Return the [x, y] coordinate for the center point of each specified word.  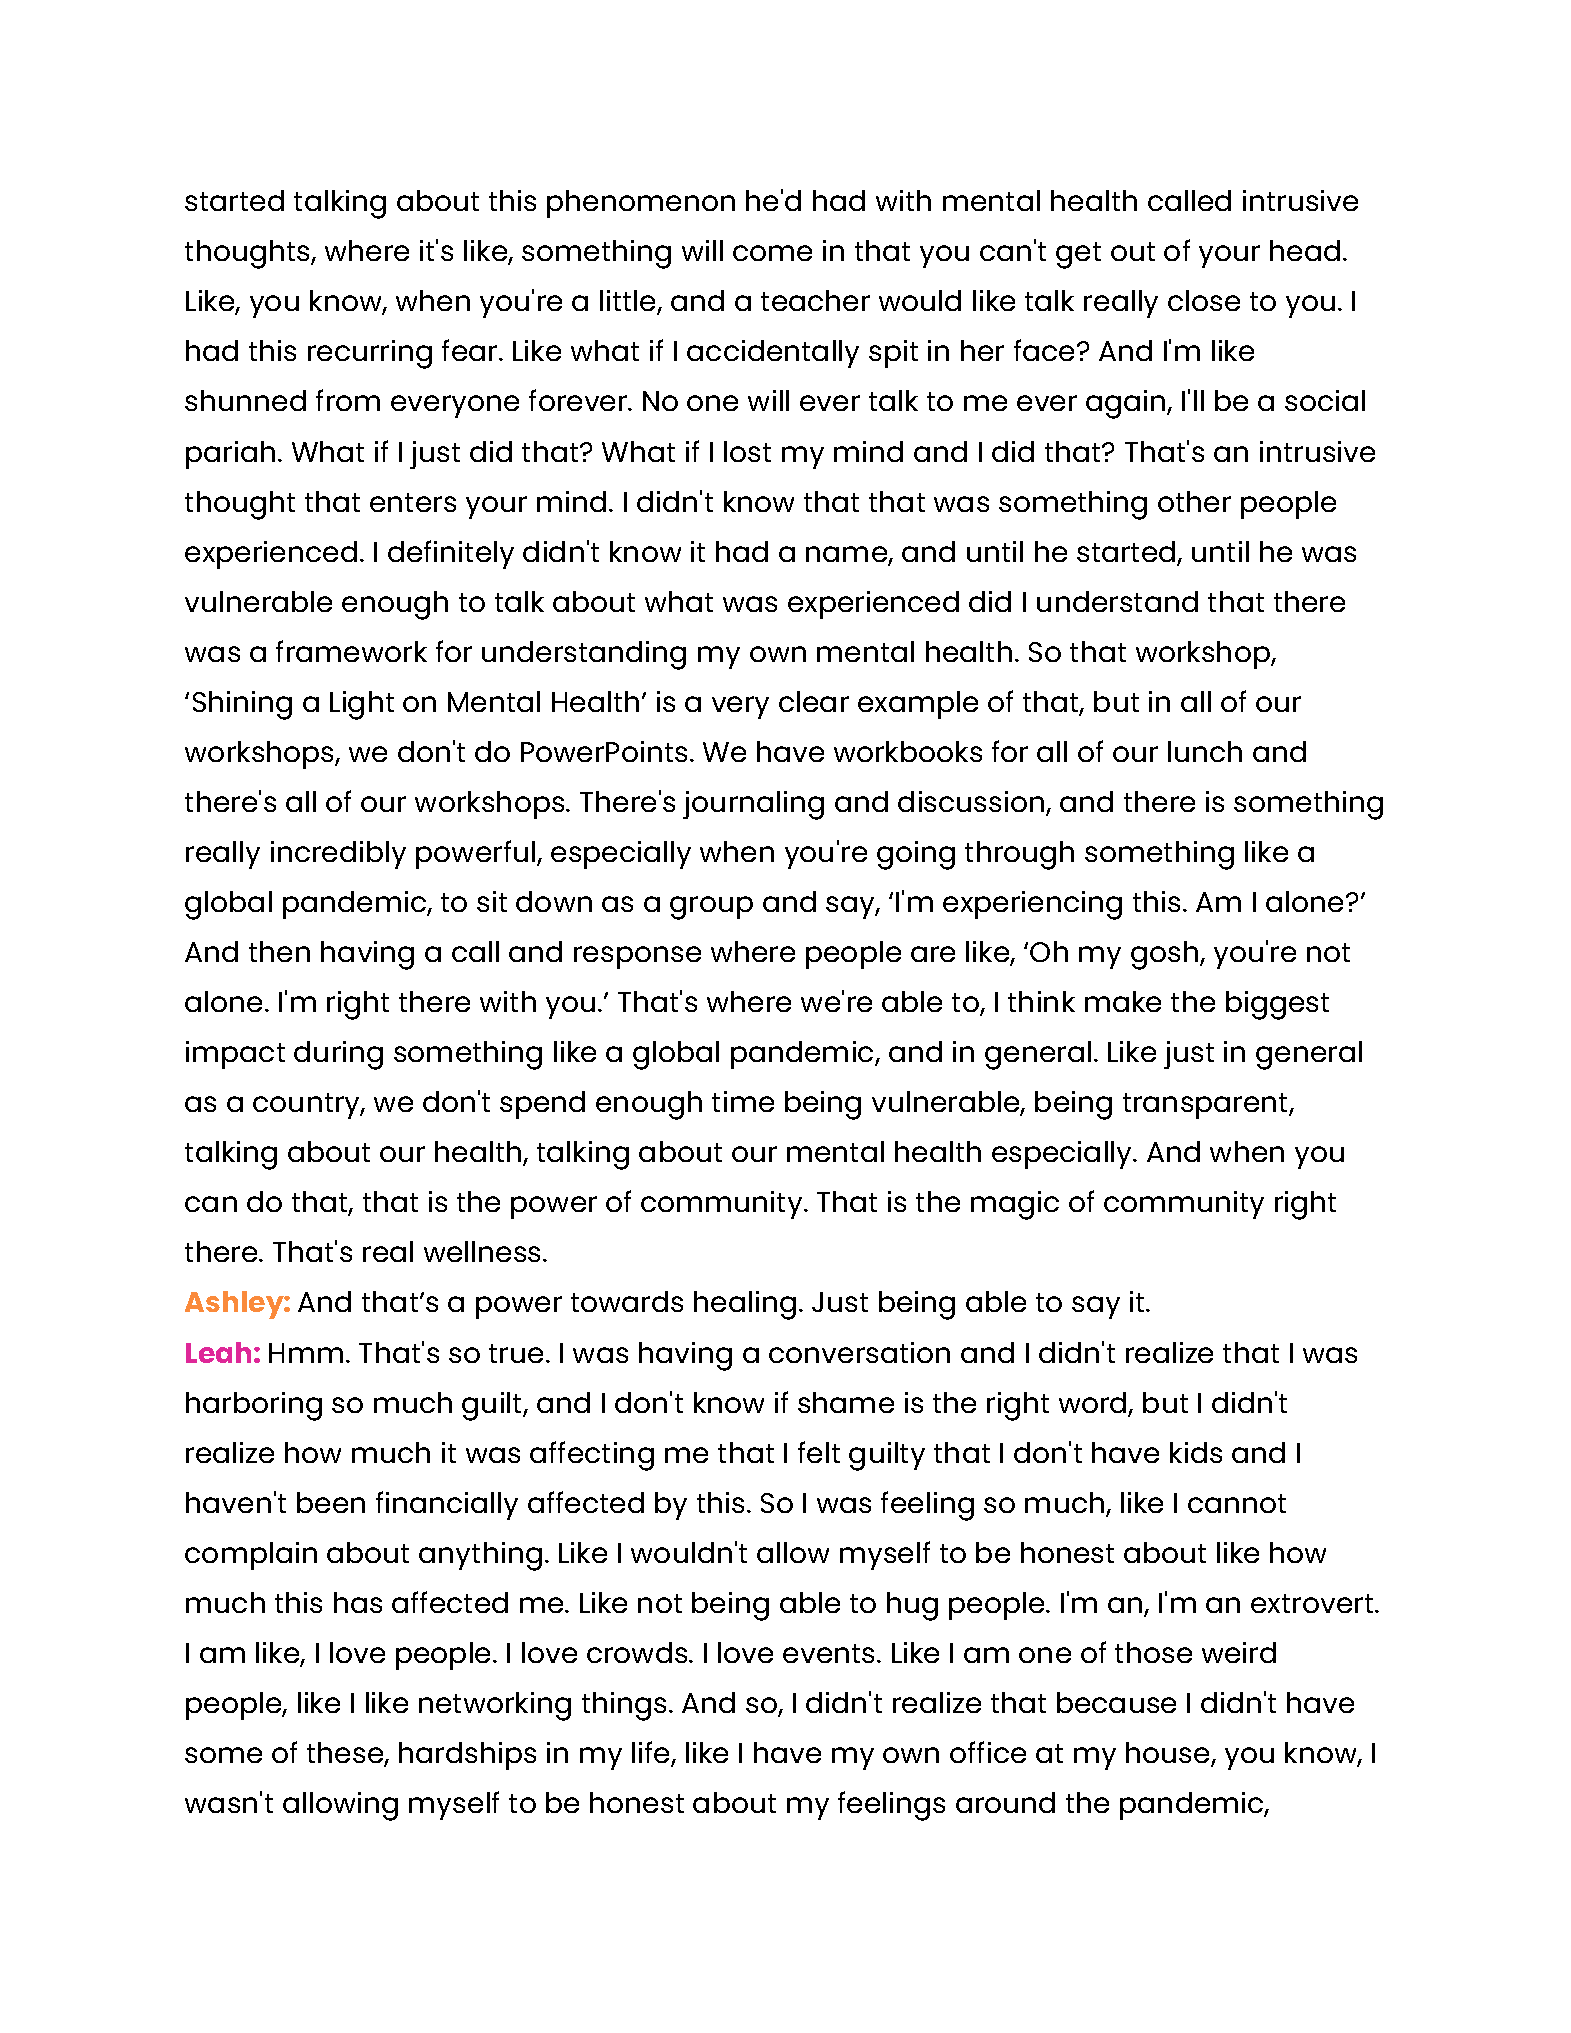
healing [745, 1305]
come [772, 253]
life [652, 1753]
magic [1015, 1205]
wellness [484, 1251]
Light [362, 705]
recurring [370, 354]
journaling [753, 805]
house [1169, 1754]
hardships [467, 1756]
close [1204, 300]
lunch [1205, 751]
